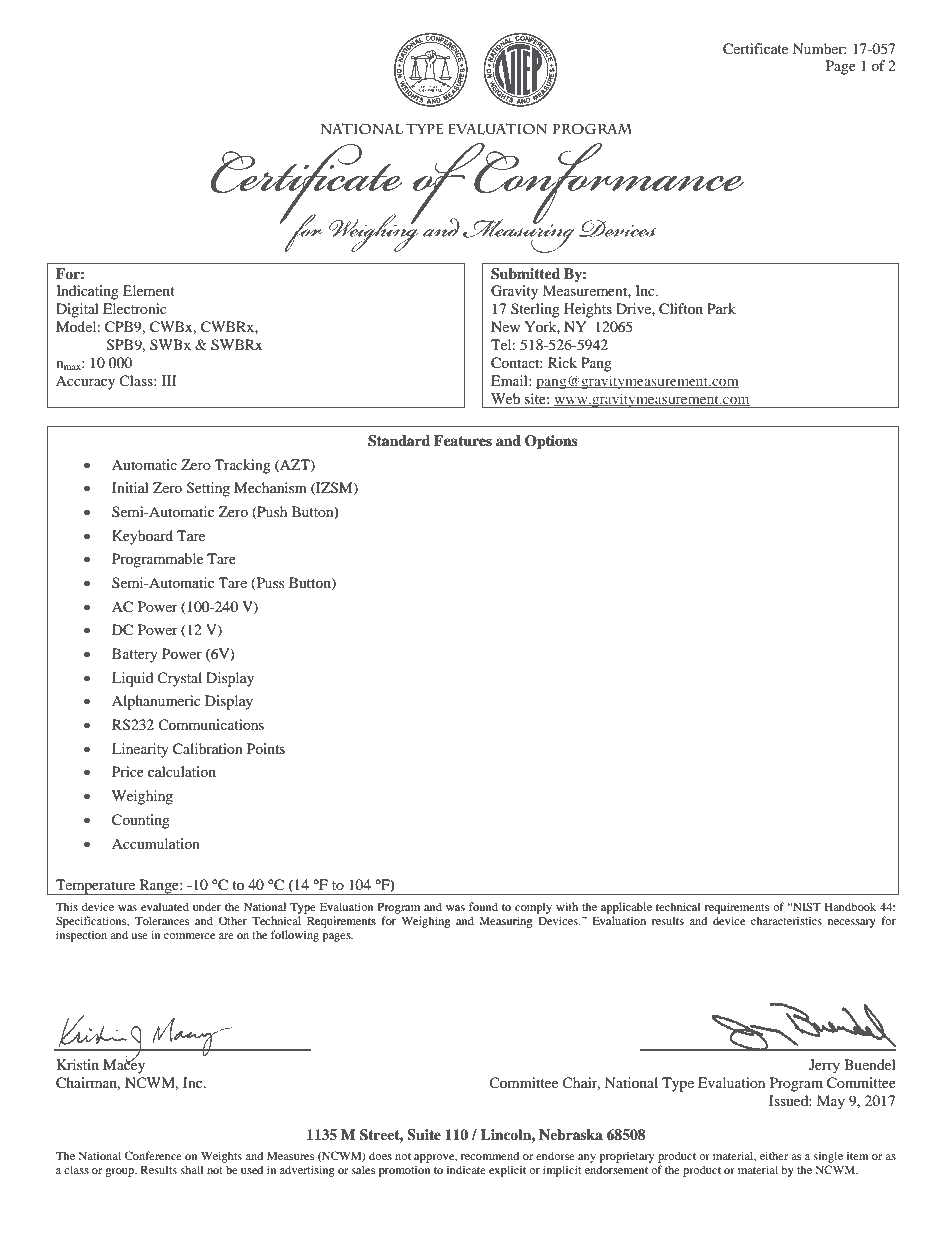 Image resolution: width=952 pixels, height=1233 pixels. I want to click on Conference, so click(153, 1155).
